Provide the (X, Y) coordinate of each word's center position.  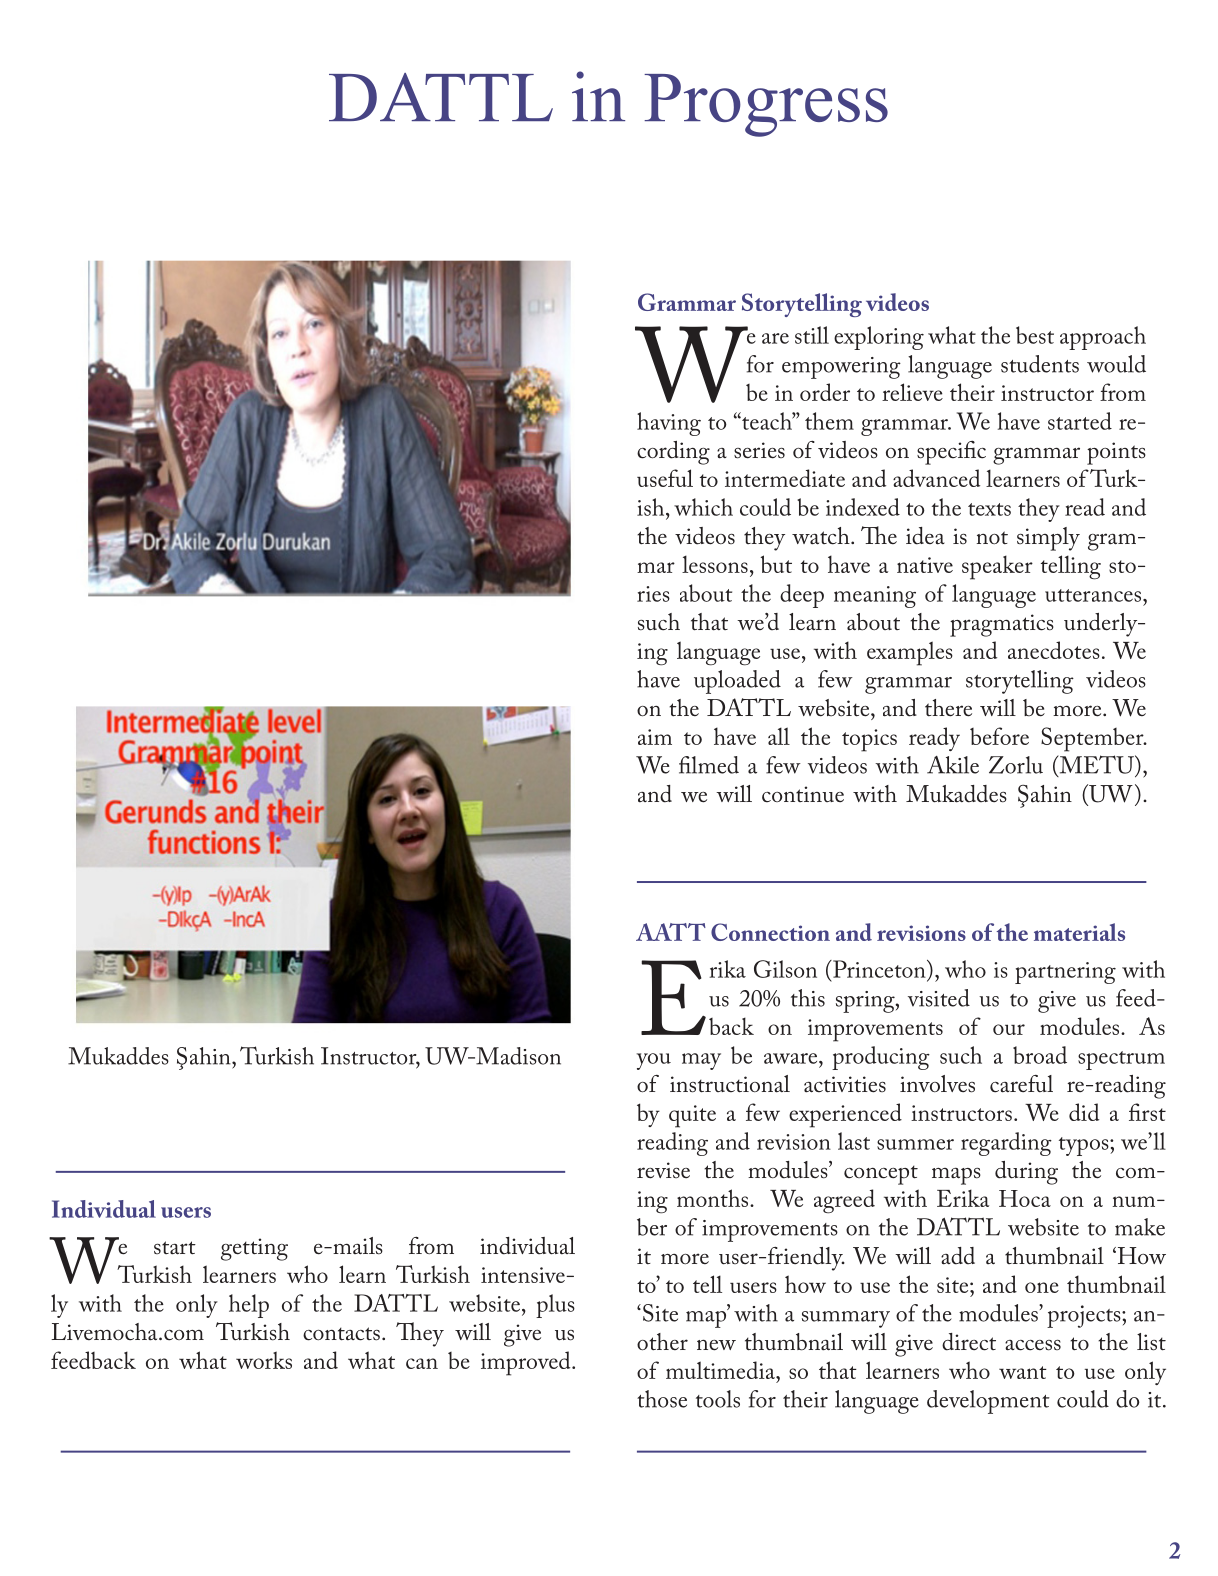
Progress (766, 105)
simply (1048, 539)
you (654, 1061)
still (812, 335)
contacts (341, 1334)
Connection (770, 932)
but (776, 564)
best (1035, 335)
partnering (1065, 973)
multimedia (721, 1370)
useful (665, 478)
